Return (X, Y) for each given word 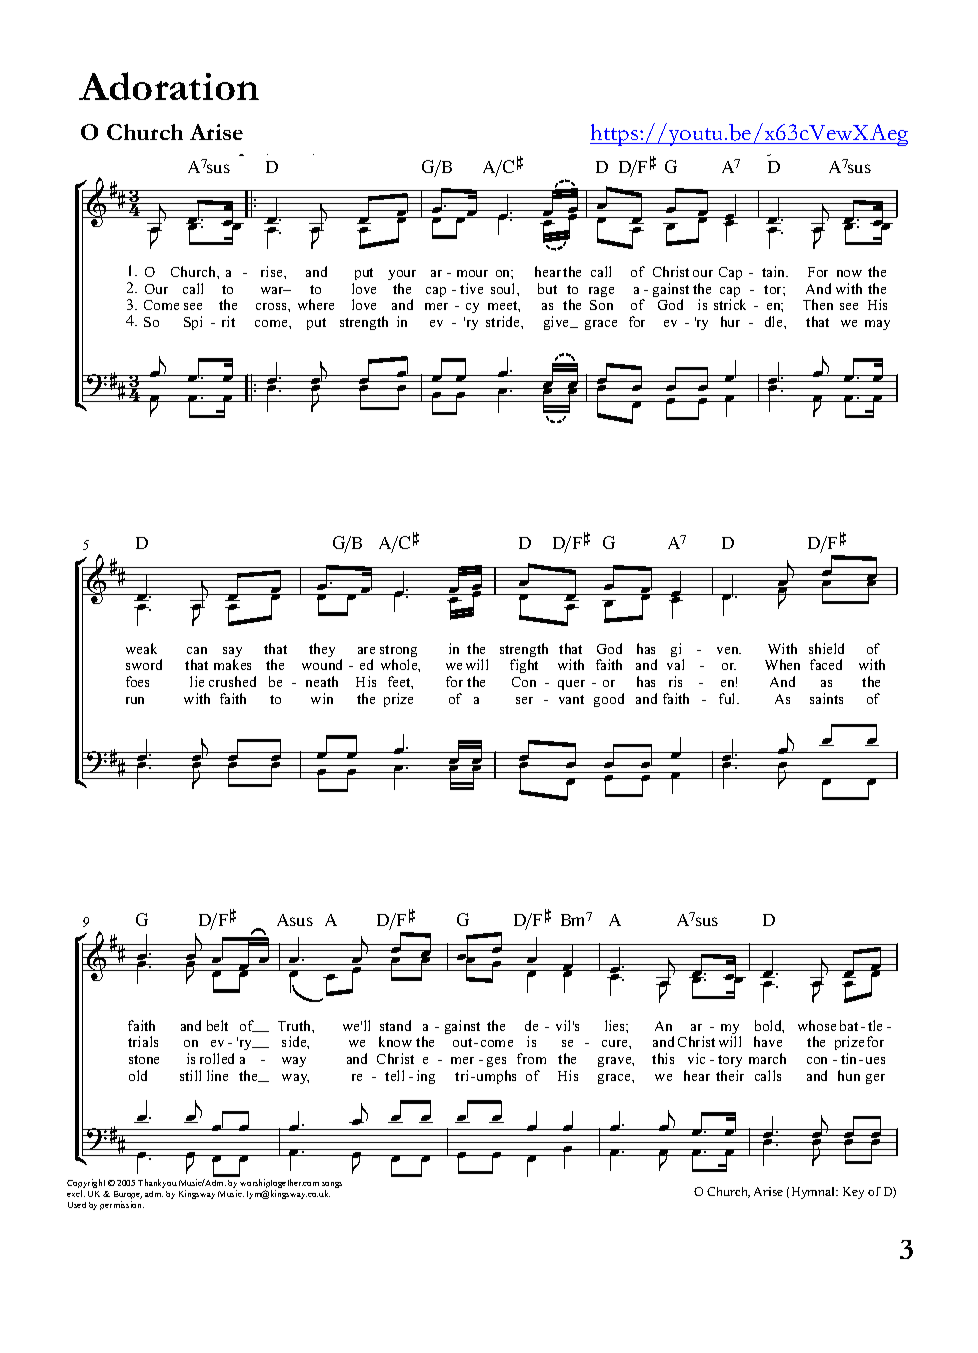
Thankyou (157, 1183)
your (402, 275)
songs (332, 1186)
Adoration (169, 86)
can (197, 650)
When (782, 664)
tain (775, 271)
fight (524, 666)
